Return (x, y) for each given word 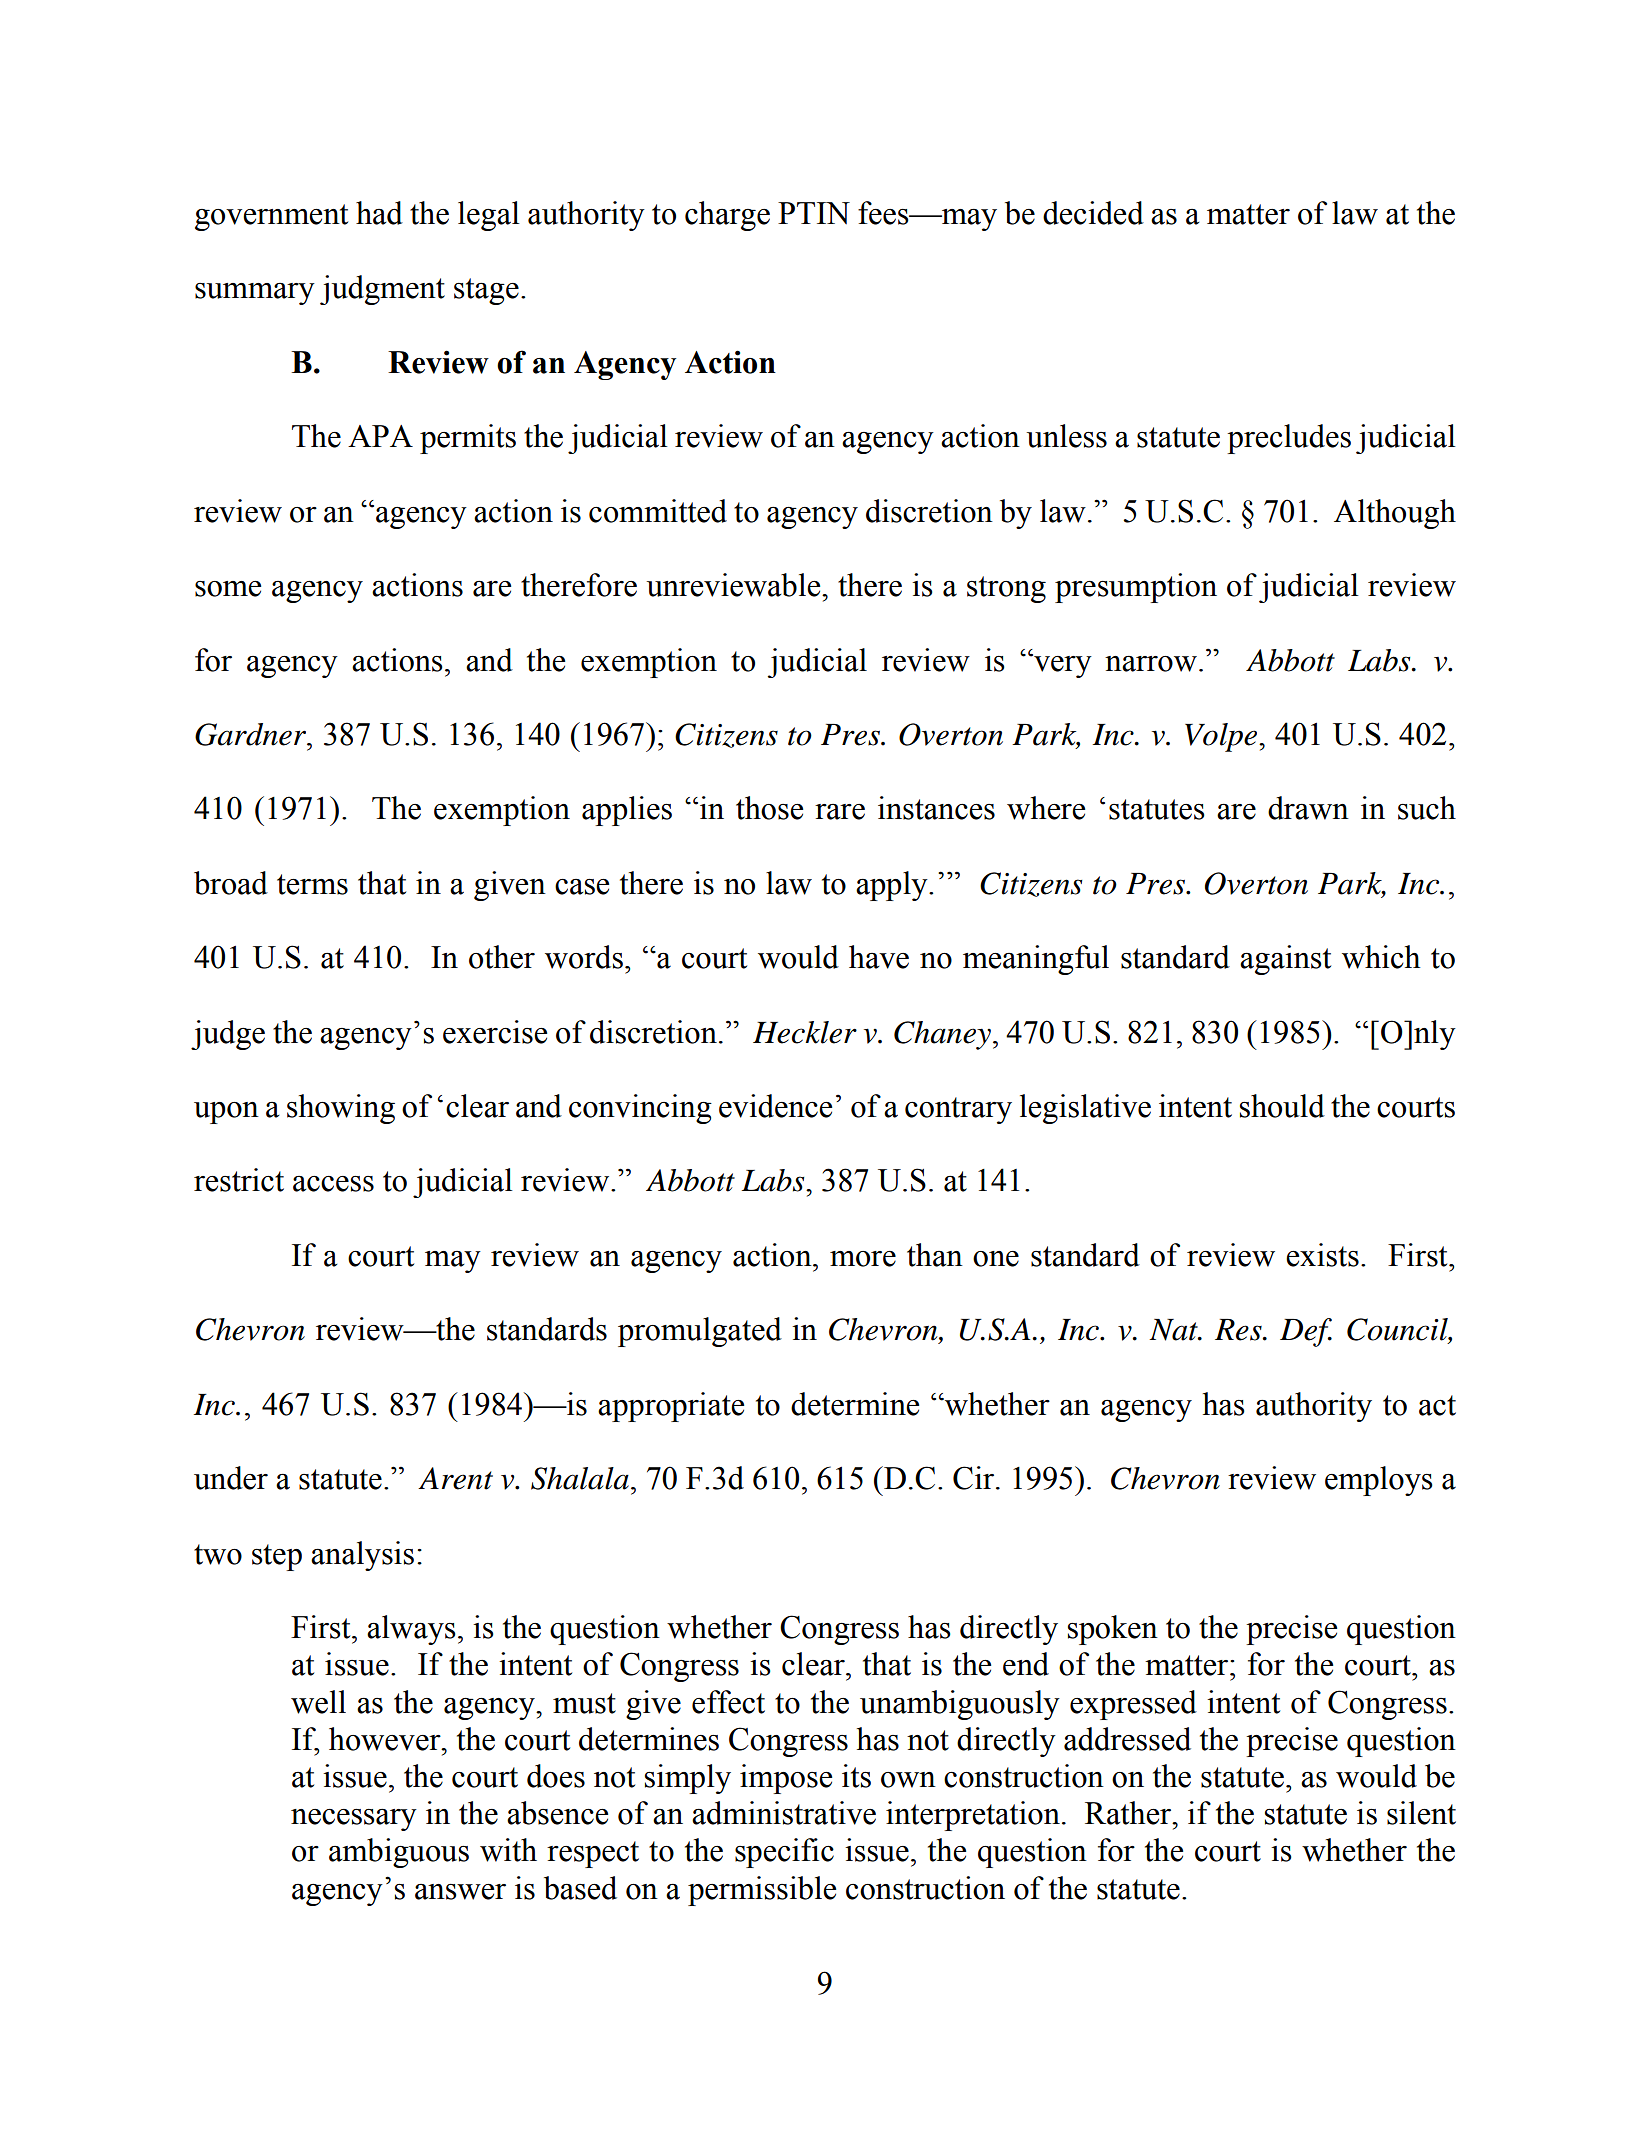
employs (1379, 1481)
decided (1093, 213)
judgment (382, 290)
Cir (975, 1478)
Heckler (805, 1032)
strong (1006, 589)
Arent (455, 1478)
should (1282, 1106)
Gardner (252, 734)
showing (341, 1109)
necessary (354, 1820)
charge (727, 216)
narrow (1151, 664)
